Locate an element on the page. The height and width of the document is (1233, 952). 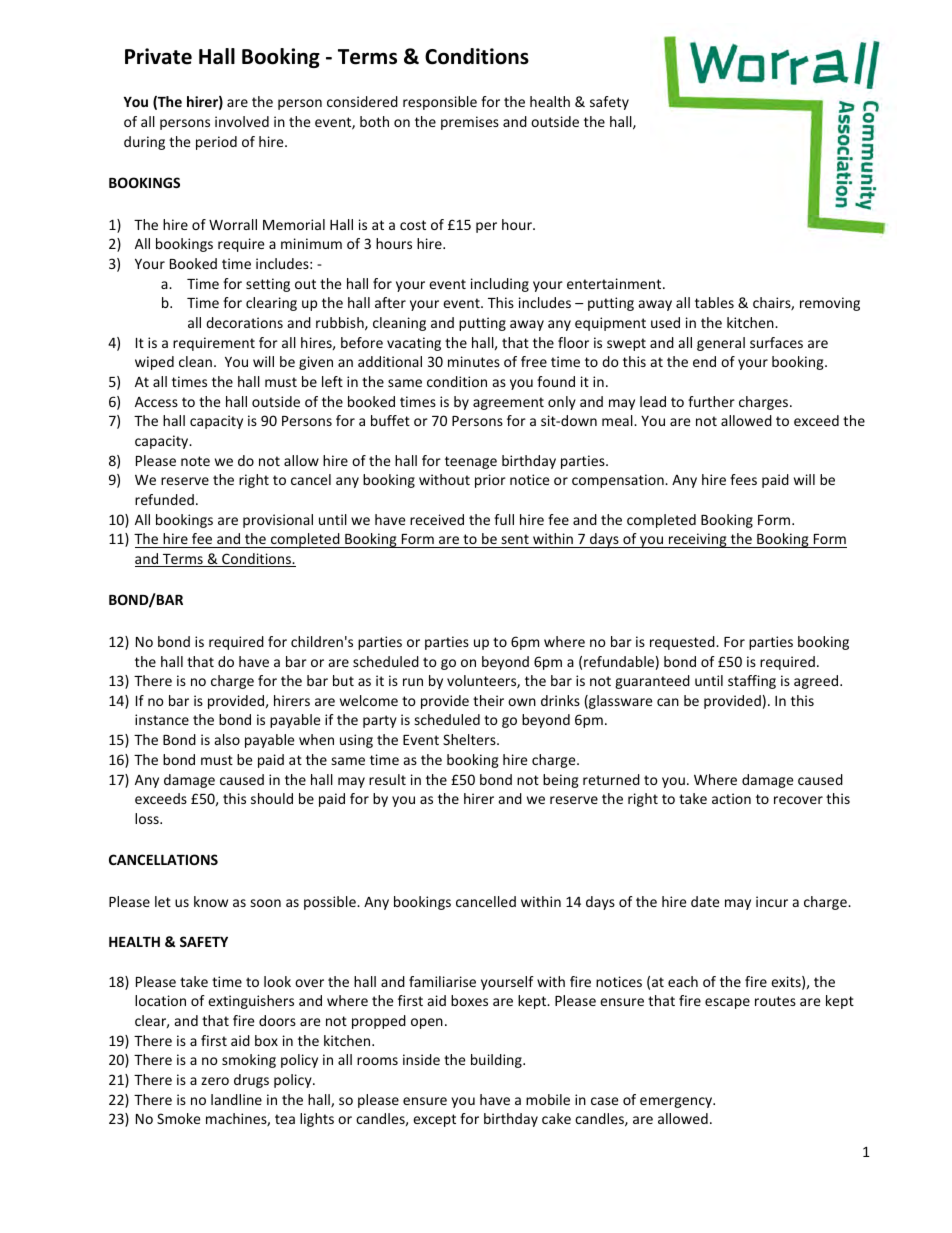
minutes is located at coordinates (474, 361).
